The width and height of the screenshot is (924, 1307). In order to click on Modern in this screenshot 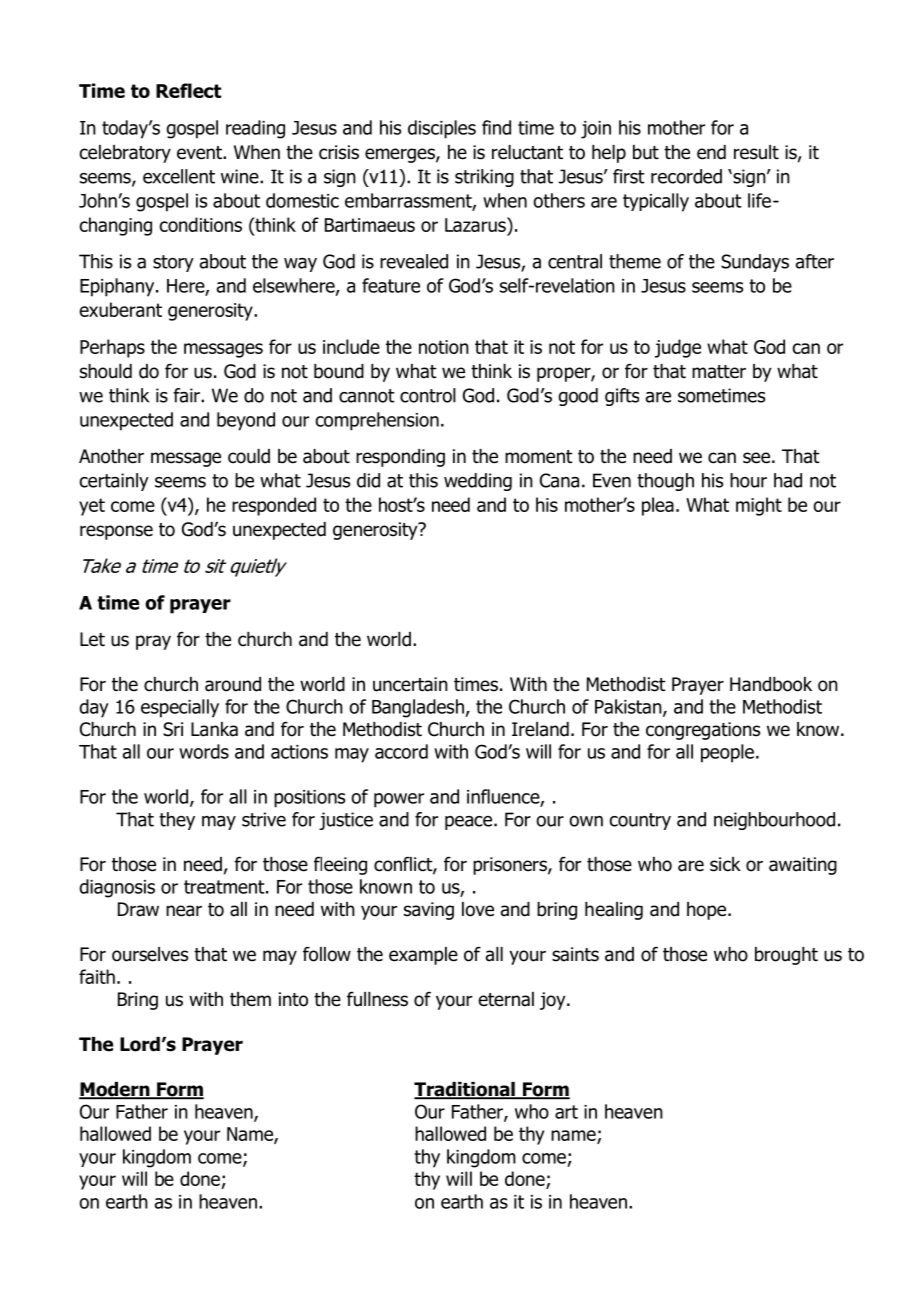, I will do `click(115, 1090)`.
